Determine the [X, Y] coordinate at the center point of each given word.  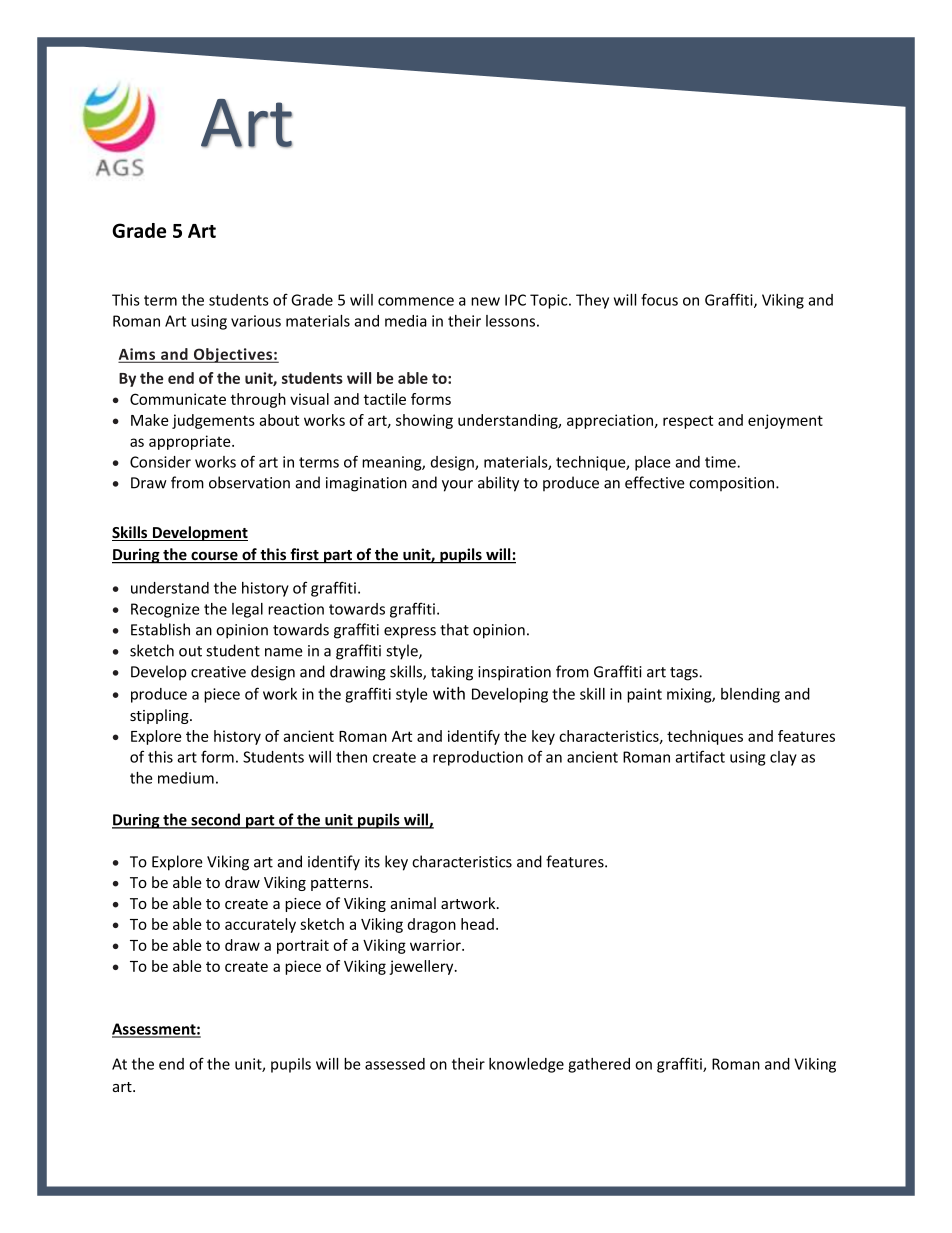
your [457, 486]
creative [218, 672]
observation [249, 482]
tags [685, 674]
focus [659, 299]
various [256, 321]
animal [413, 903]
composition [733, 484]
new [485, 301]
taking [452, 673]
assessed [395, 1064]
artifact [700, 756]
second [216, 820]
